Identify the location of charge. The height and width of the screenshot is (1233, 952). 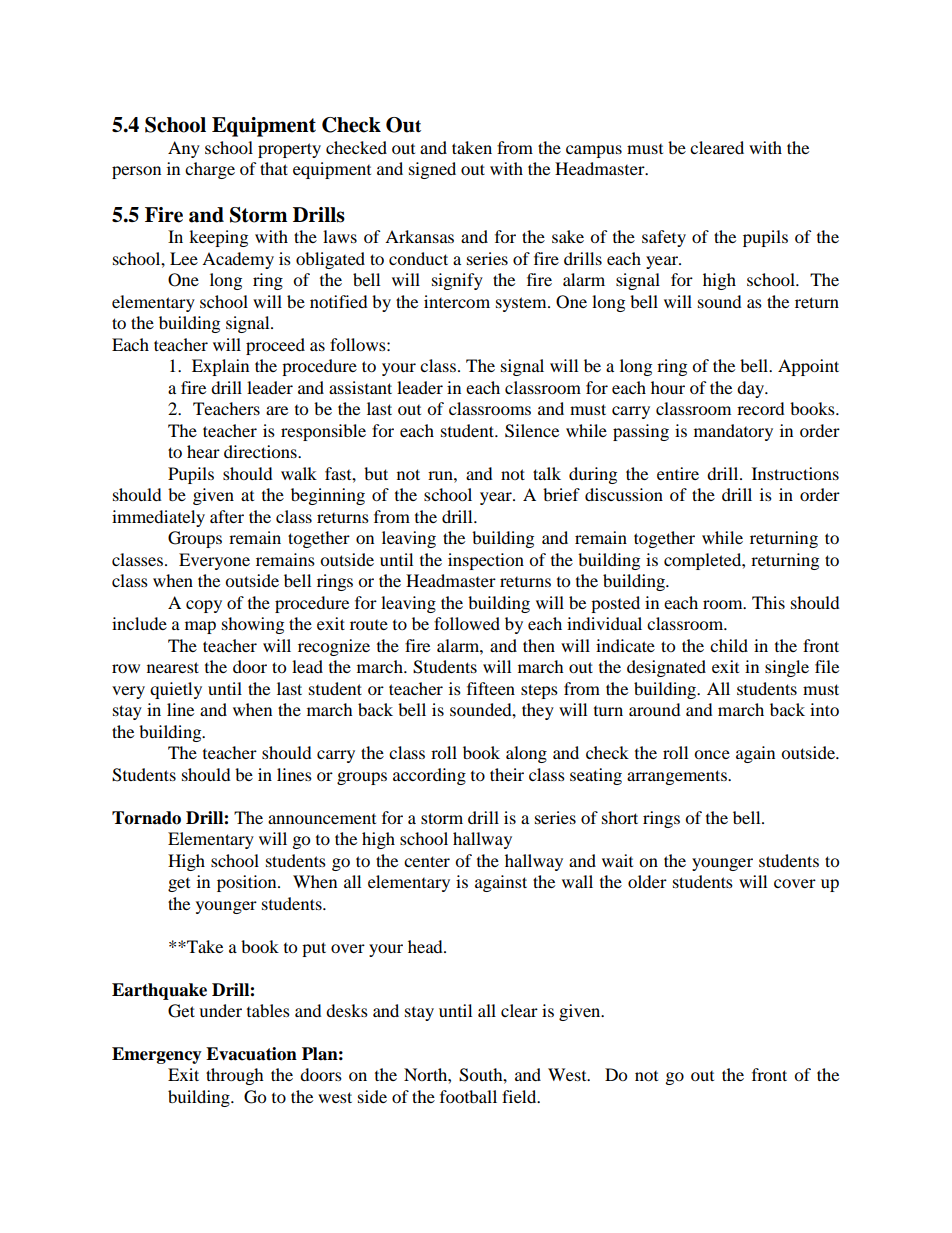
(210, 170).
